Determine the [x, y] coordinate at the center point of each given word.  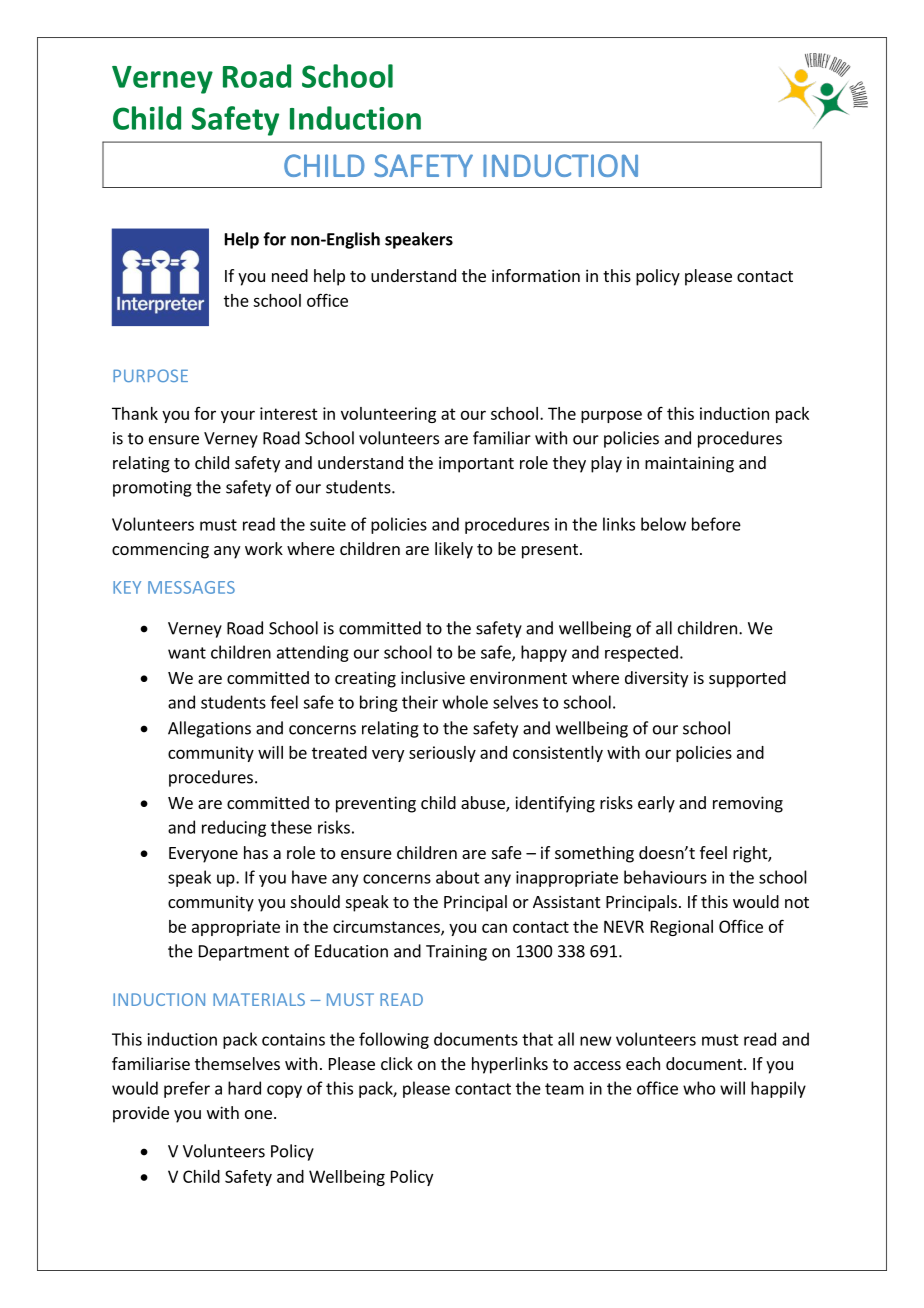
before [716, 524]
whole [465, 702]
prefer [187, 1089]
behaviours [665, 877]
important [476, 464]
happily [778, 1089]
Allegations [209, 729]
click [397, 1063]
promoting [152, 489]
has [256, 852]
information [536, 275]
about [458, 877]
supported [747, 679]
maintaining [689, 464]
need [290, 275]
